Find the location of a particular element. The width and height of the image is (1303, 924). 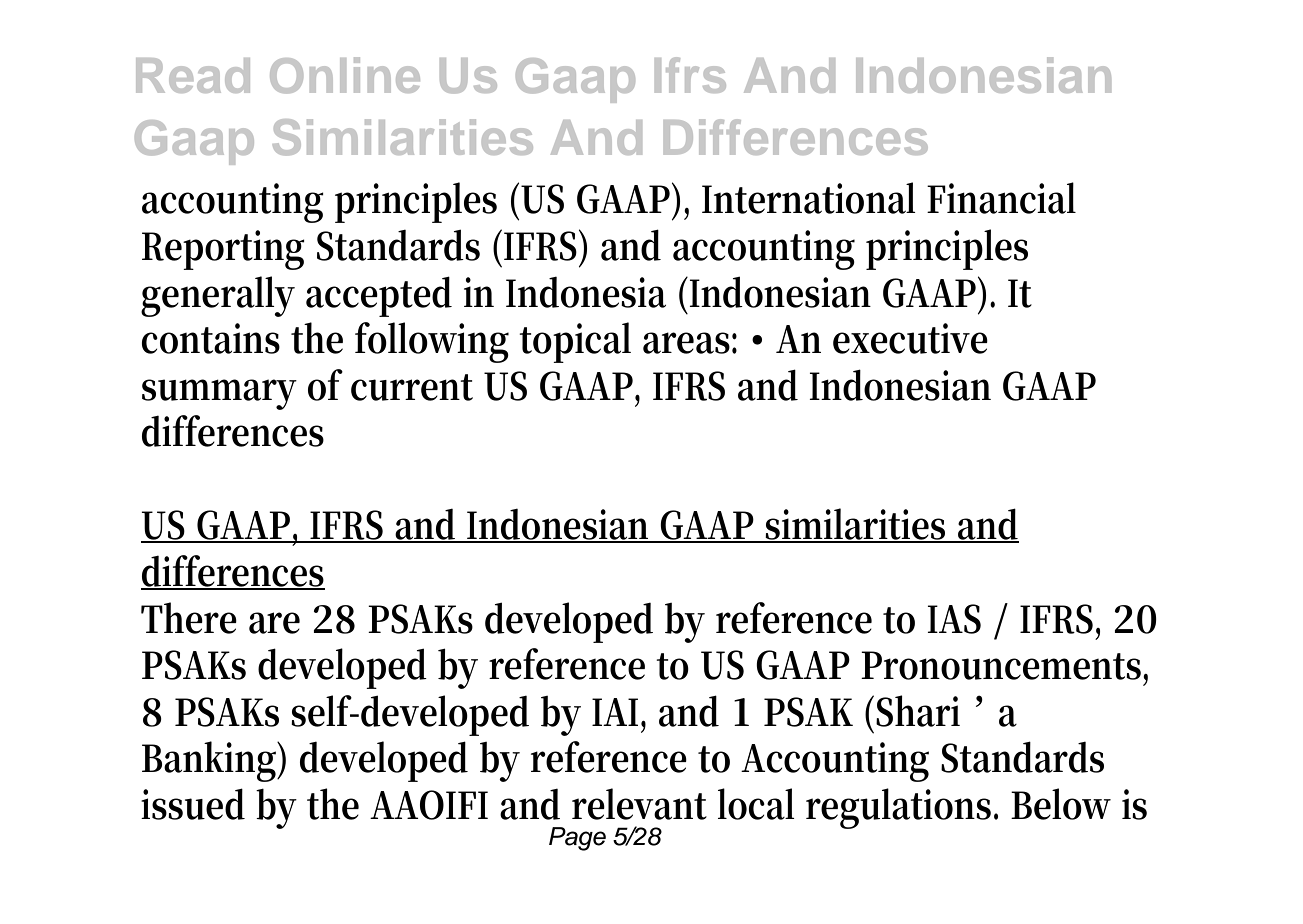

Below is located at coordinates (1061, 804).
